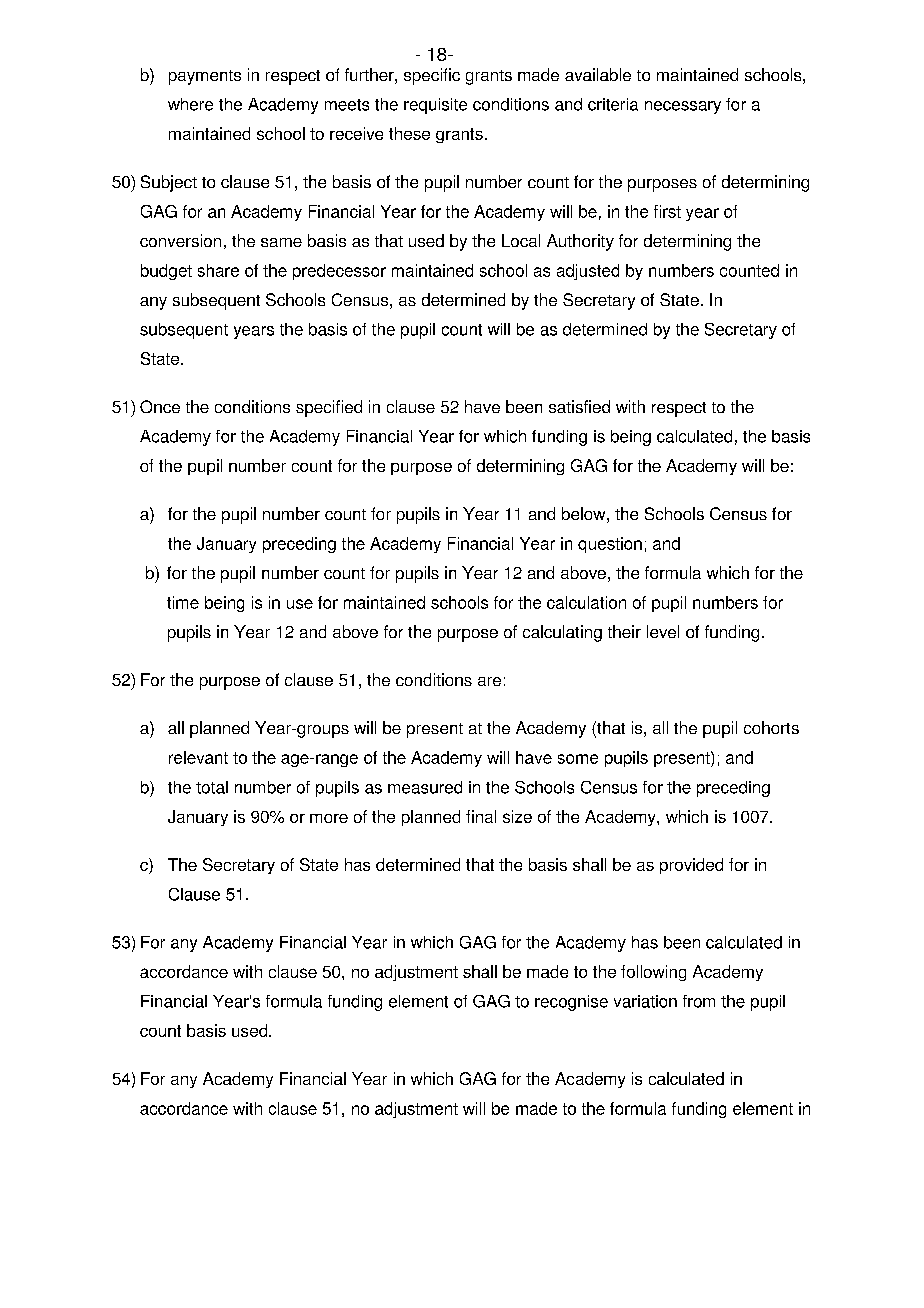 This screenshot has width=924, height=1308. What do you see at coordinates (190, 104) in the screenshot?
I see `where` at bounding box center [190, 104].
